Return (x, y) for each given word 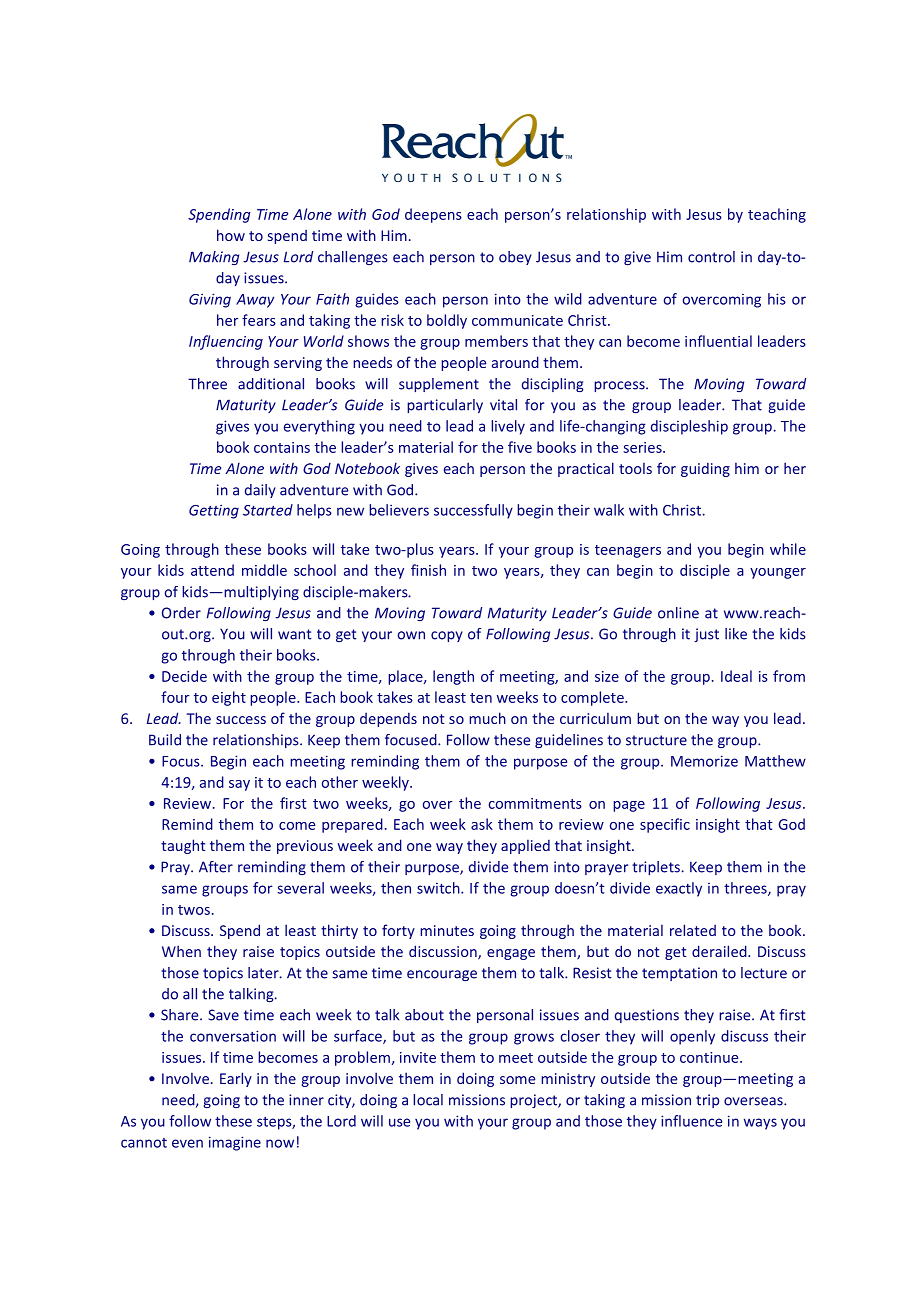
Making (214, 258)
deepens (433, 215)
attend (212, 570)
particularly (445, 406)
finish (428, 570)
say (239, 785)
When (181, 951)
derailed (720, 951)
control (711, 257)
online (678, 613)
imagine (235, 1143)
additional (271, 384)
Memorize (704, 761)
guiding (705, 469)
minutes (447, 930)
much (487, 718)
